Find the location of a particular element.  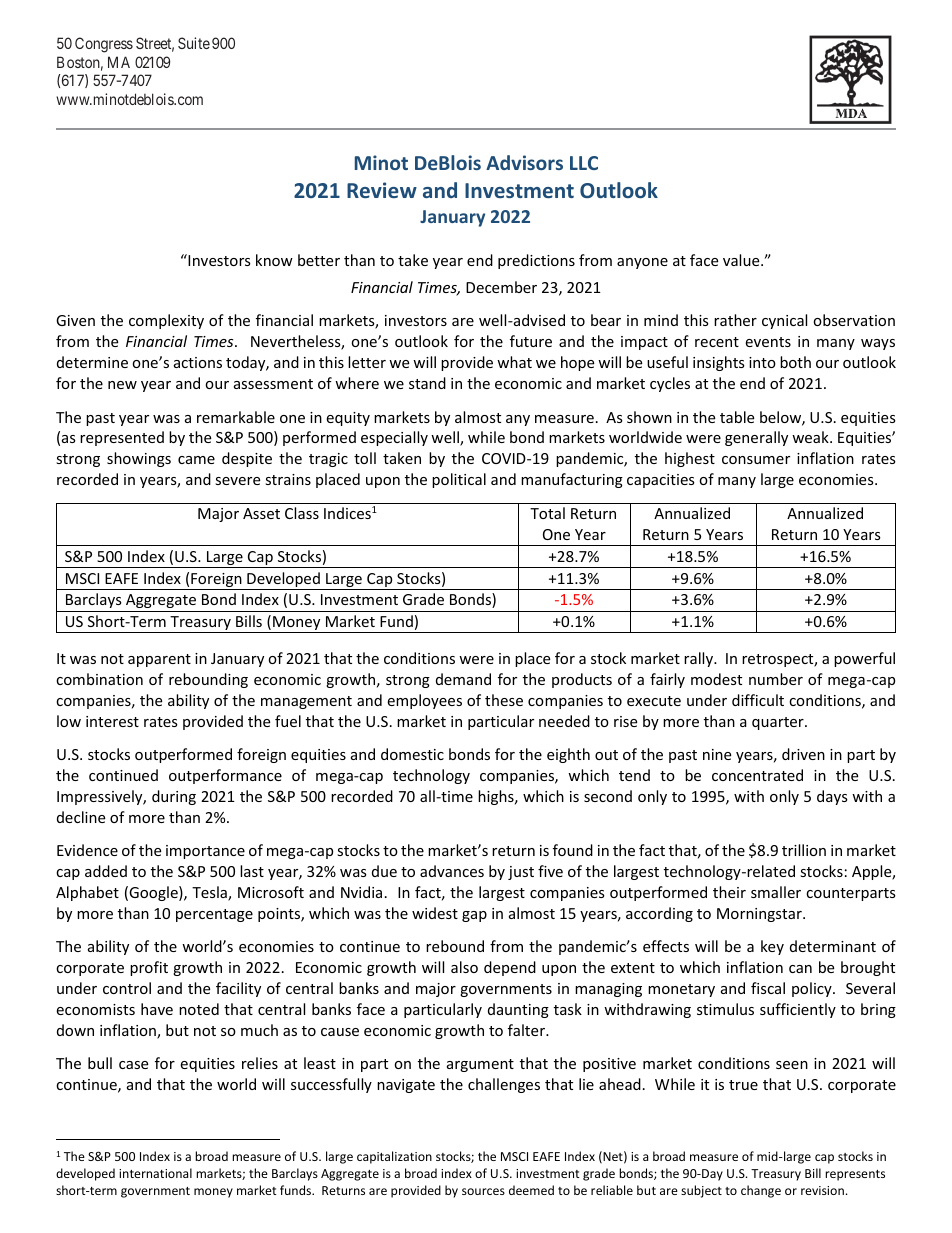

Advisors is located at coordinates (524, 162).
